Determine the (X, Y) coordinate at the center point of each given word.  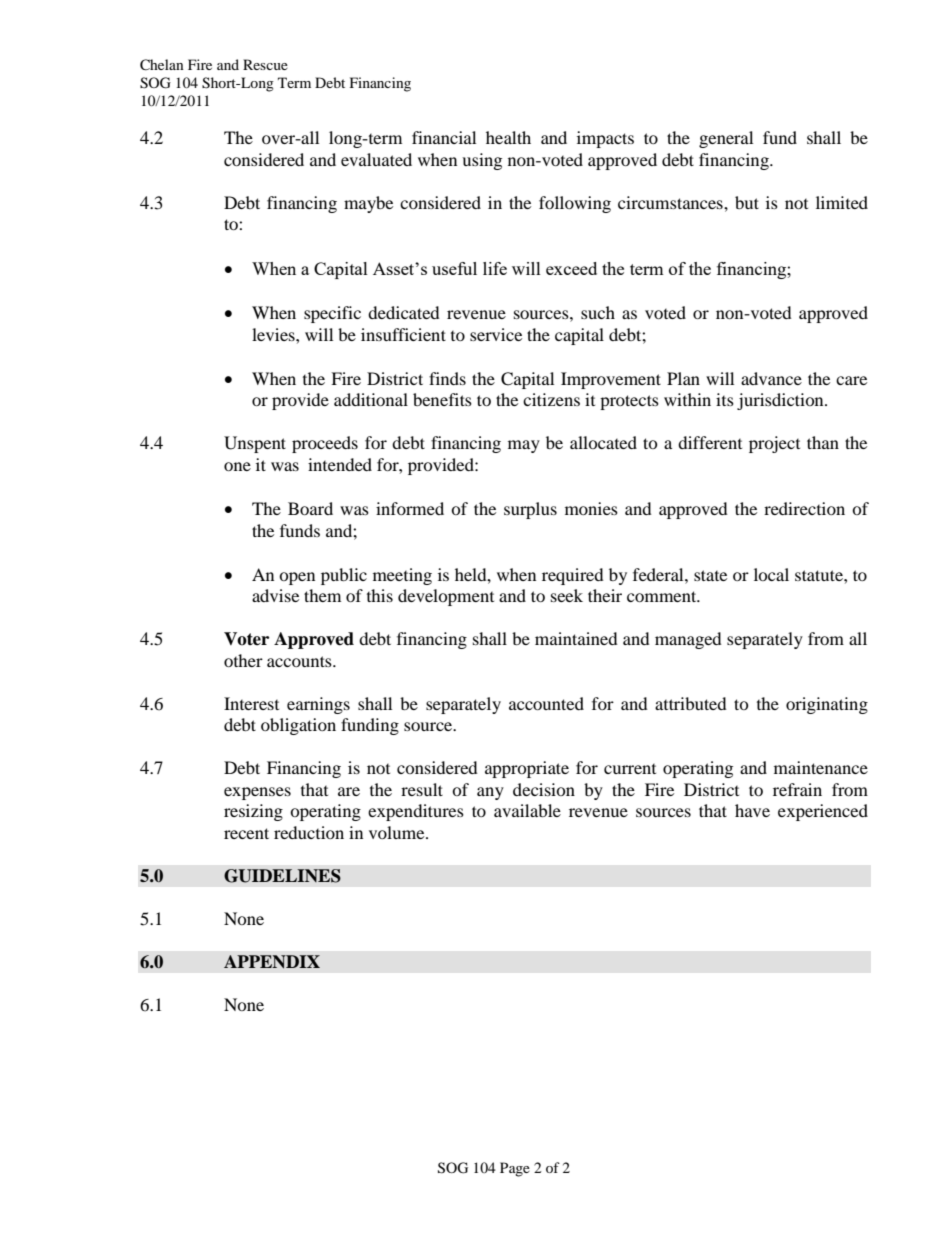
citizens (551, 399)
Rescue (265, 64)
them (322, 595)
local (771, 574)
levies (274, 334)
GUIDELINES (282, 876)
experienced (823, 812)
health (508, 137)
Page (515, 1169)
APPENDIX (272, 961)
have (752, 810)
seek (567, 595)
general (726, 139)
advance (771, 378)
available (527, 810)
